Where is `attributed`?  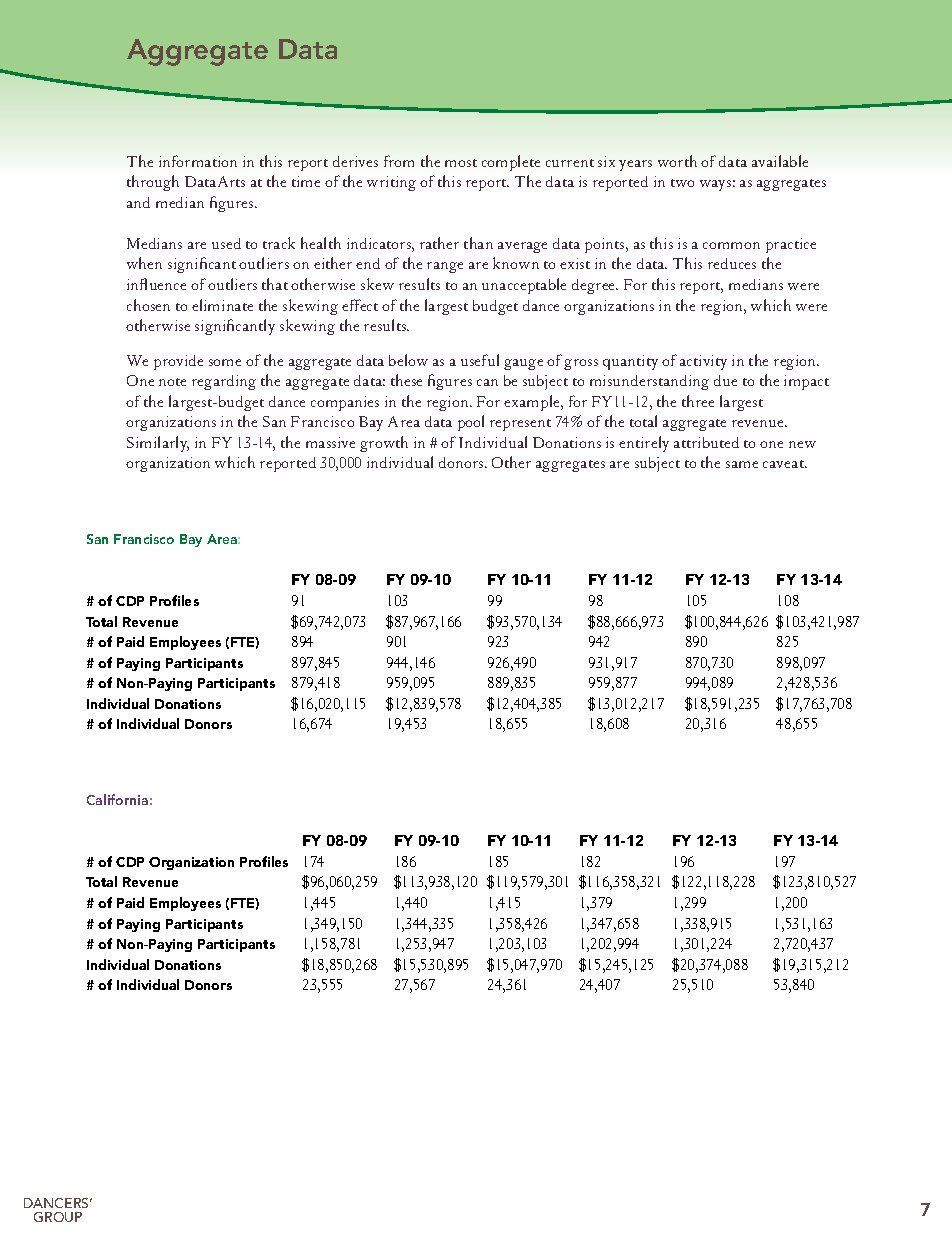
attributed is located at coordinates (706, 442).
